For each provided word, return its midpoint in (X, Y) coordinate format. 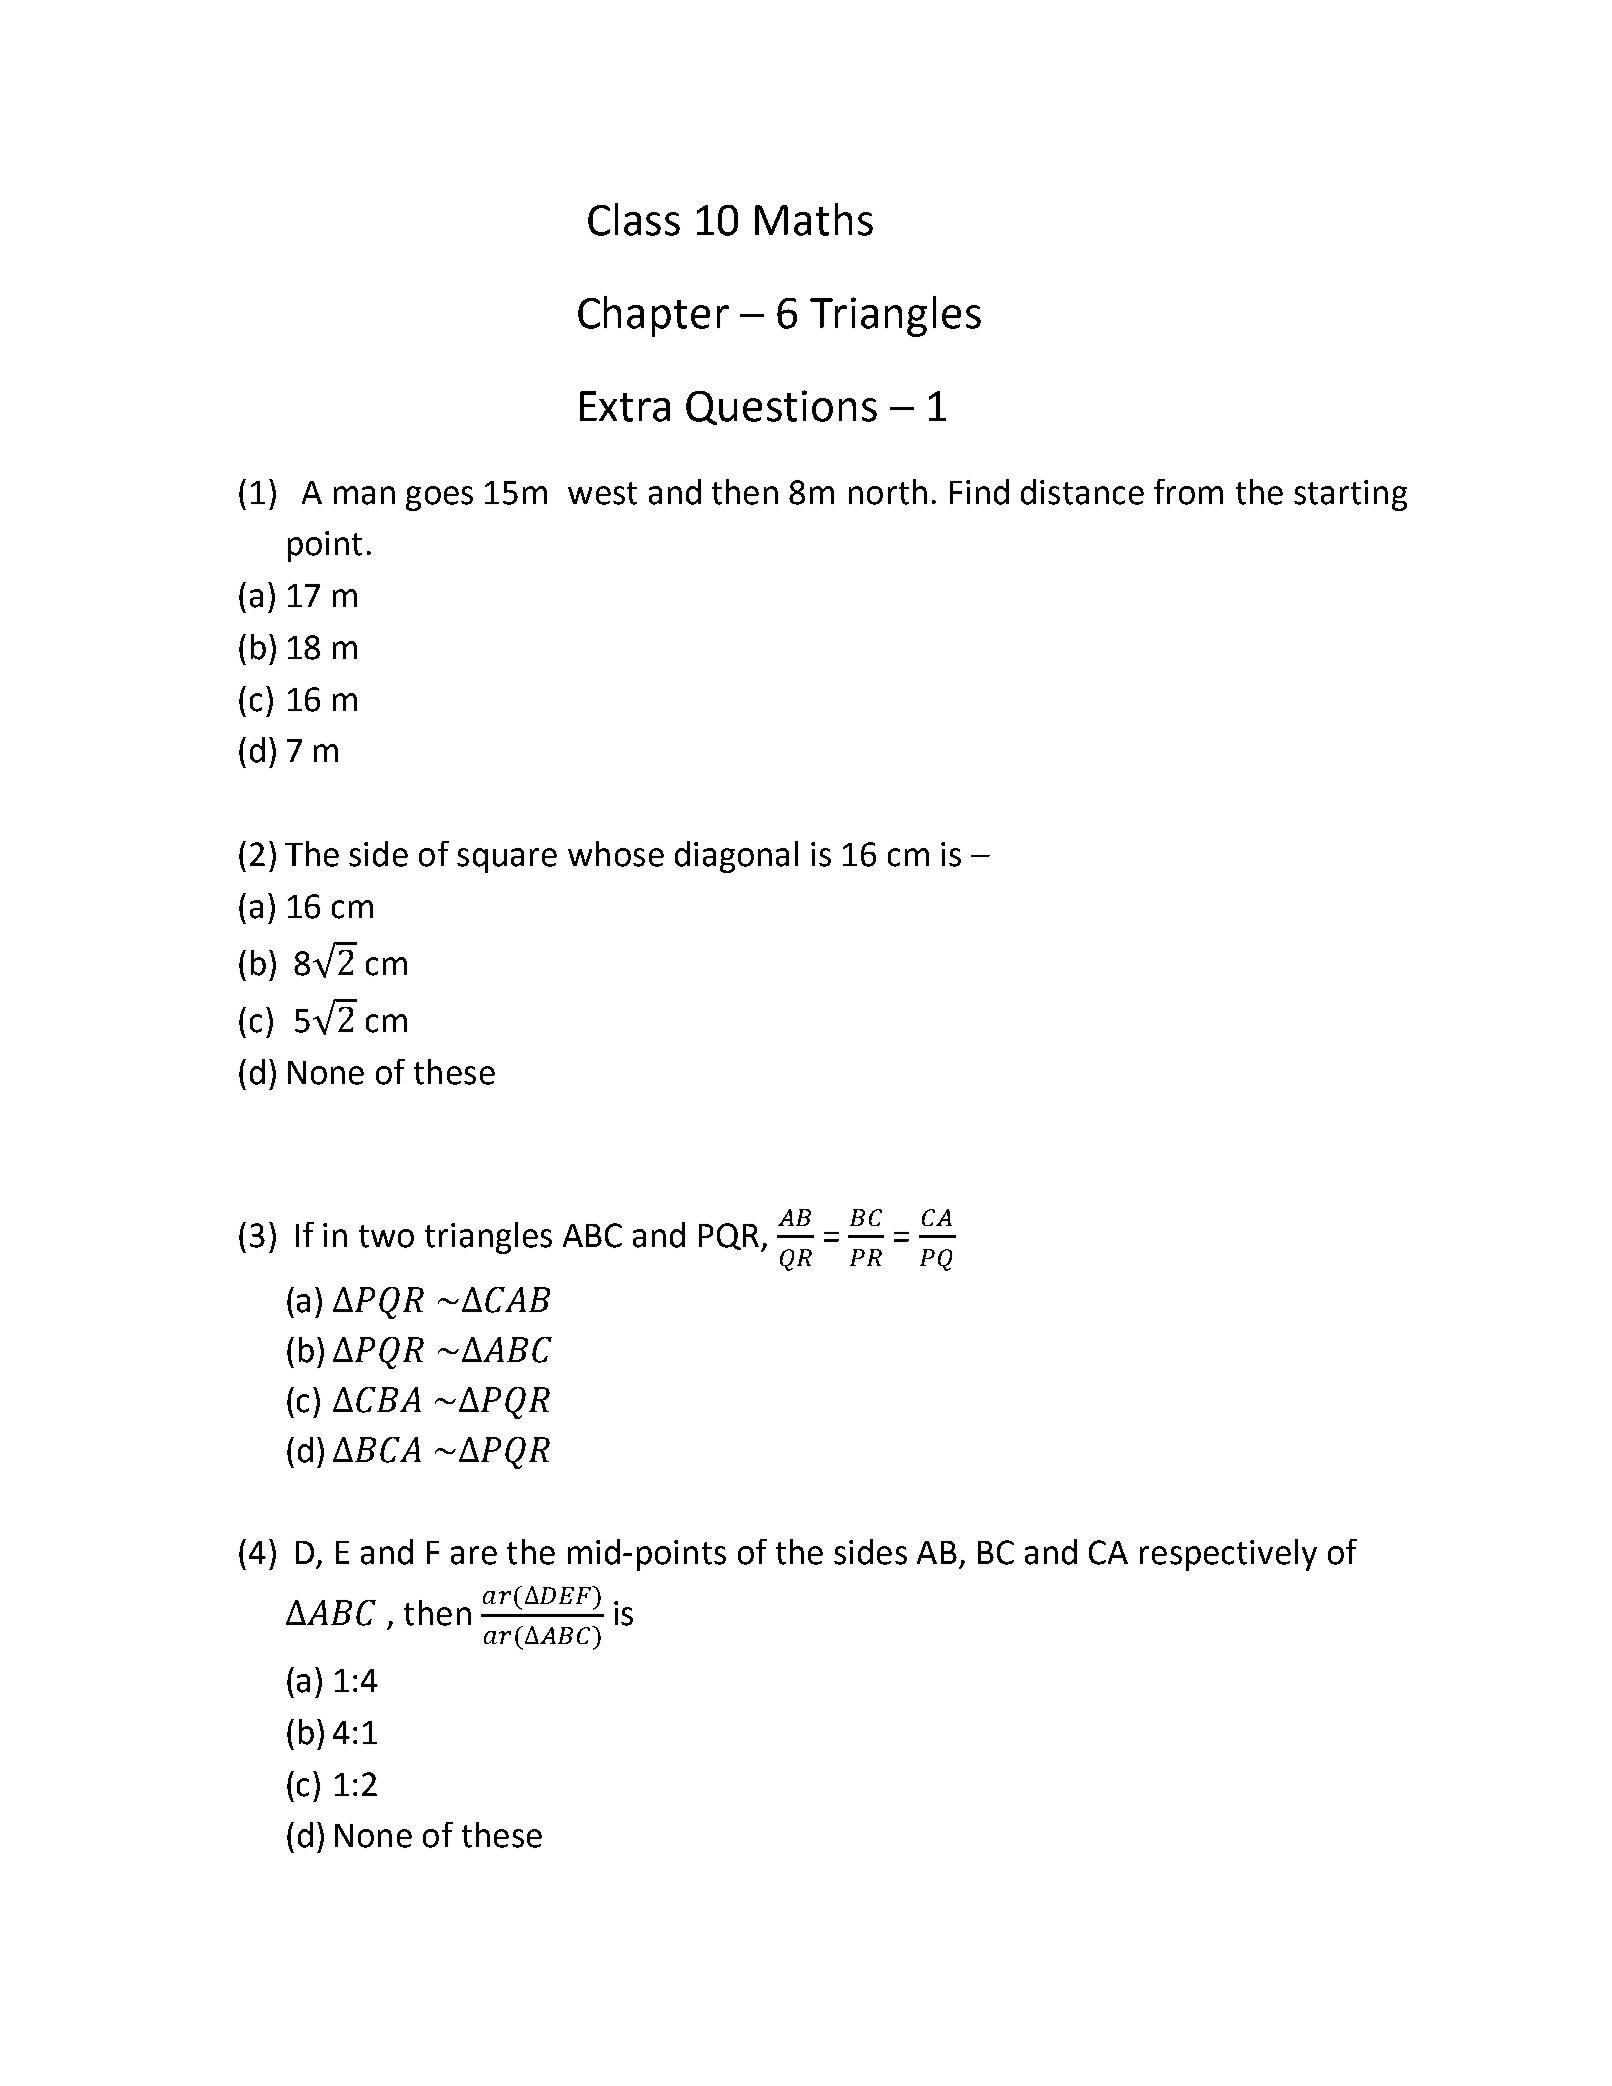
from (1188, 492)
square (507, 860)
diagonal (736, 857)
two (386, 1236)
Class (634, 219)
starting (1350, 495)
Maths (814, 219)
